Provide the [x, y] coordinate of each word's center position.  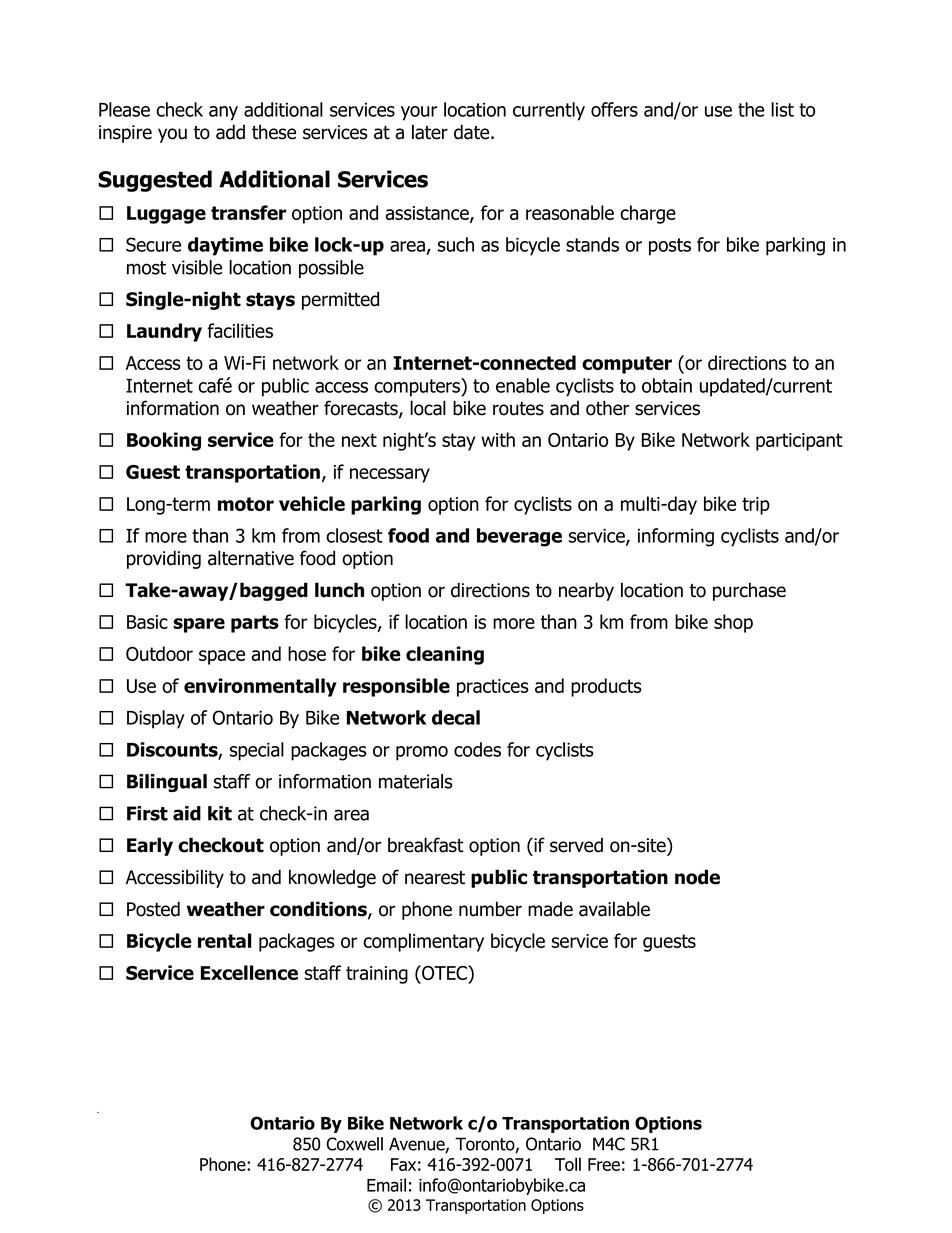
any [223, 113]
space [222, 657]
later [430, 132]
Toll [568, 1164]
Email [386, 1185]
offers [614, 109]
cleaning [445, 655]
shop [733, 623]
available [614, 909]
